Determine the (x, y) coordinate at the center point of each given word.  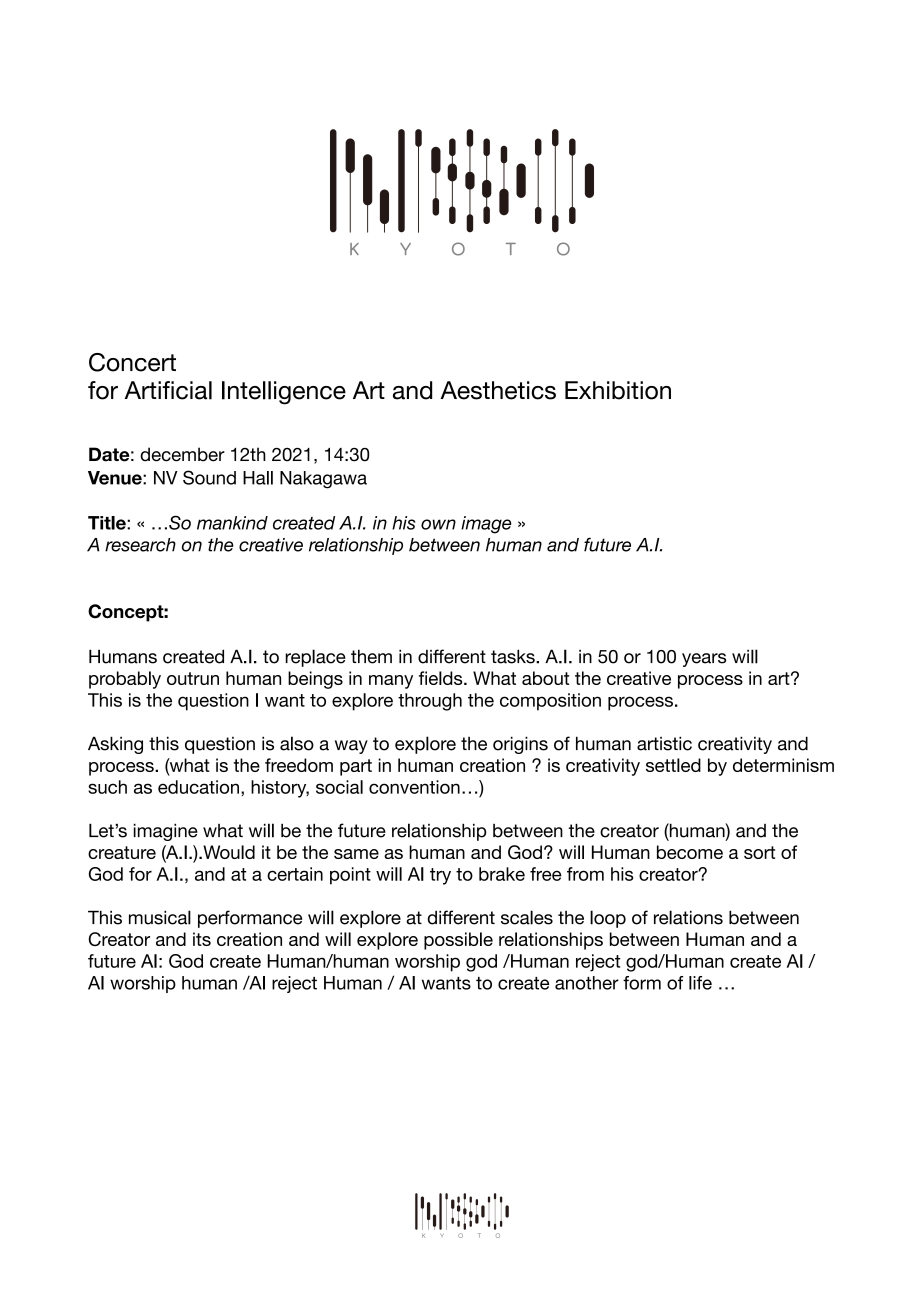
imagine (166, 832)
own (438, 524)
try (440, 876)
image (486, 525)
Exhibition (618, 390)
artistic (664, 743)
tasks (514, 656)
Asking (115, 745)
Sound (209, 477)
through (430, 702)
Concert (132, 362)
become (690, 852)
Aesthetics (498, 390)
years (704, 660)
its (202, 939)
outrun (193, 678)
